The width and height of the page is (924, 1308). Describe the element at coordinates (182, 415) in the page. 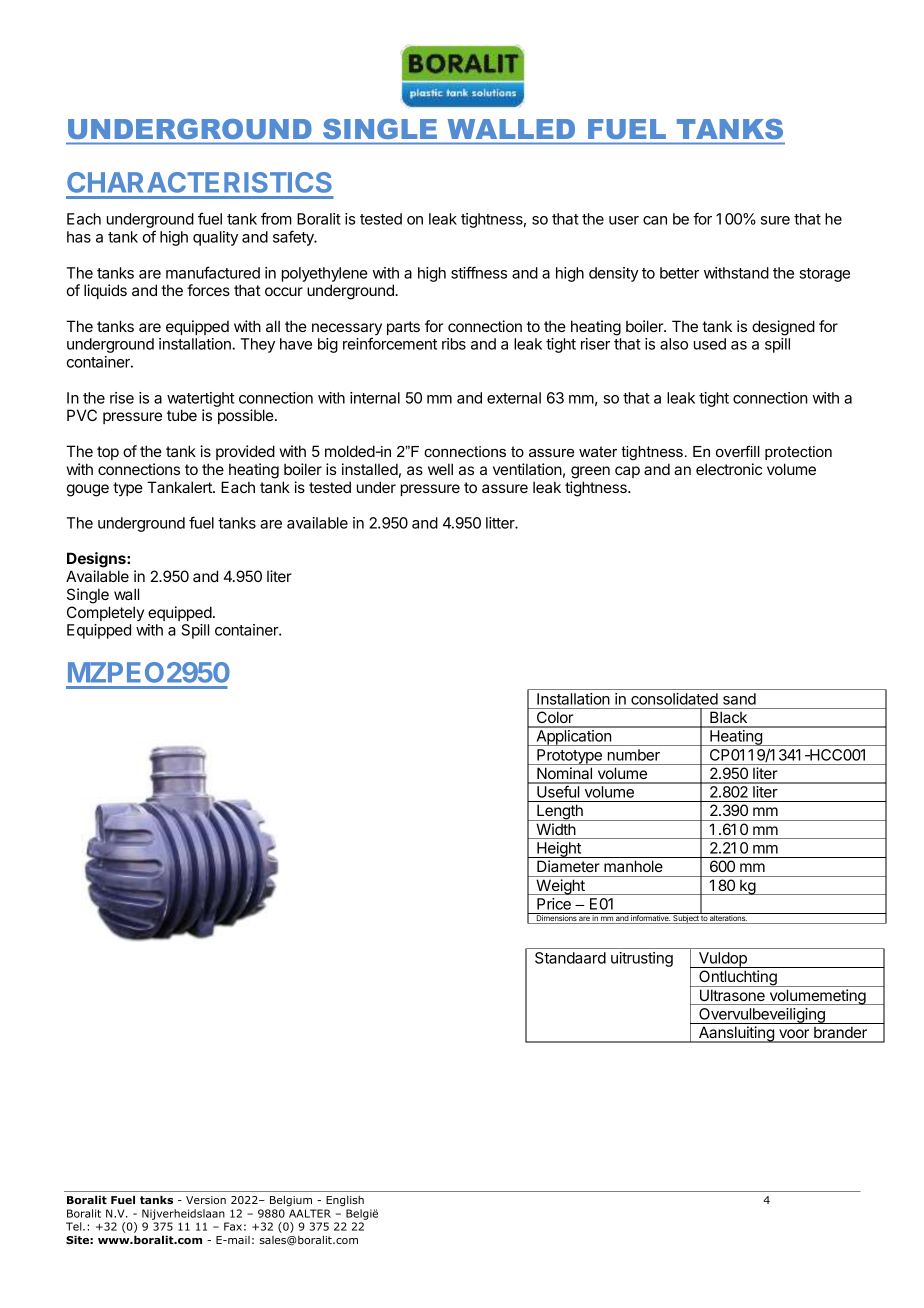

I see `tube` at that location.
